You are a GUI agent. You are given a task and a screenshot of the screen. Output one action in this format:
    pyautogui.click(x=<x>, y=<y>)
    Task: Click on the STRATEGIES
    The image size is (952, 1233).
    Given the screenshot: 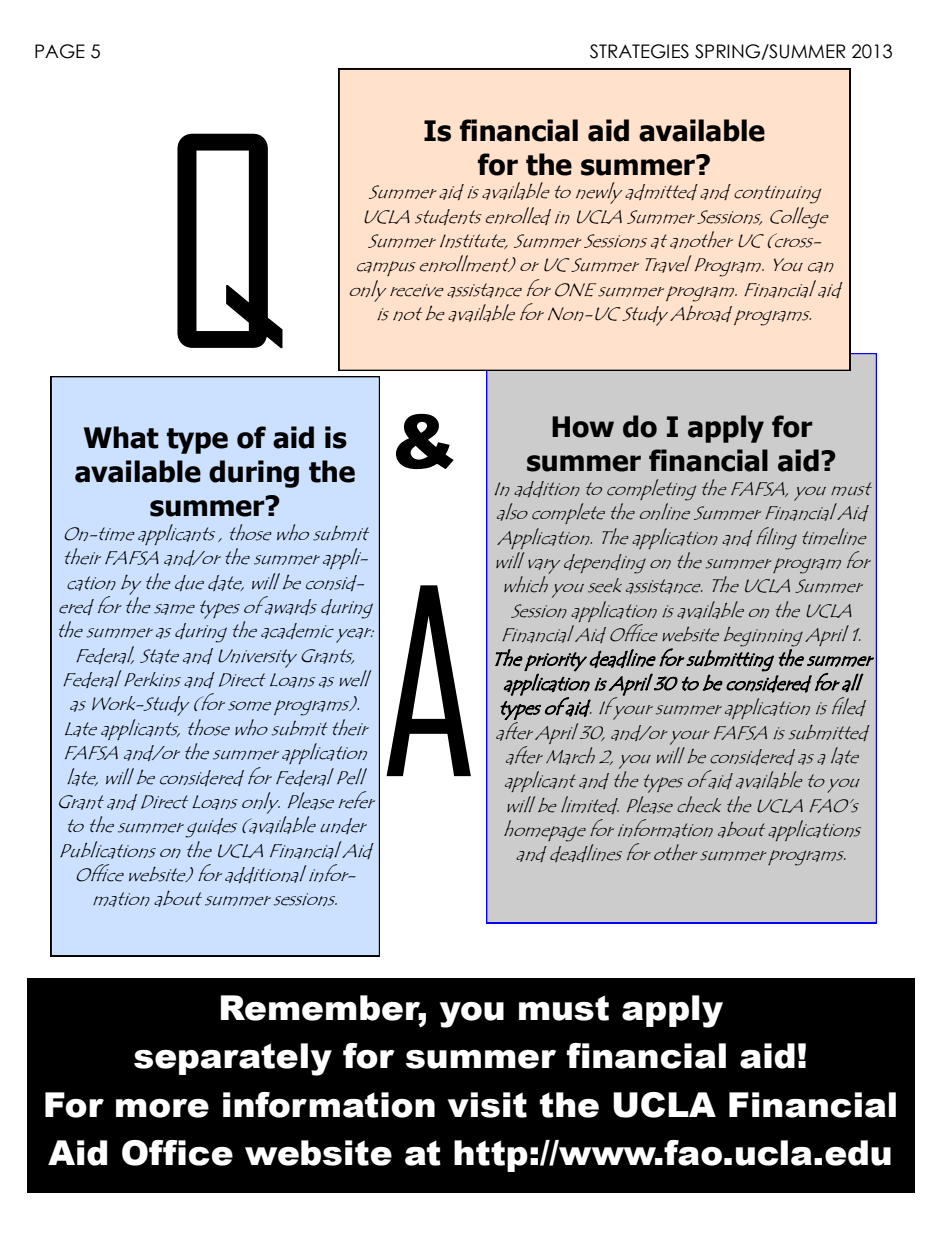 What is the action you would take?
    pyautogui.click(x=639, y=51)
